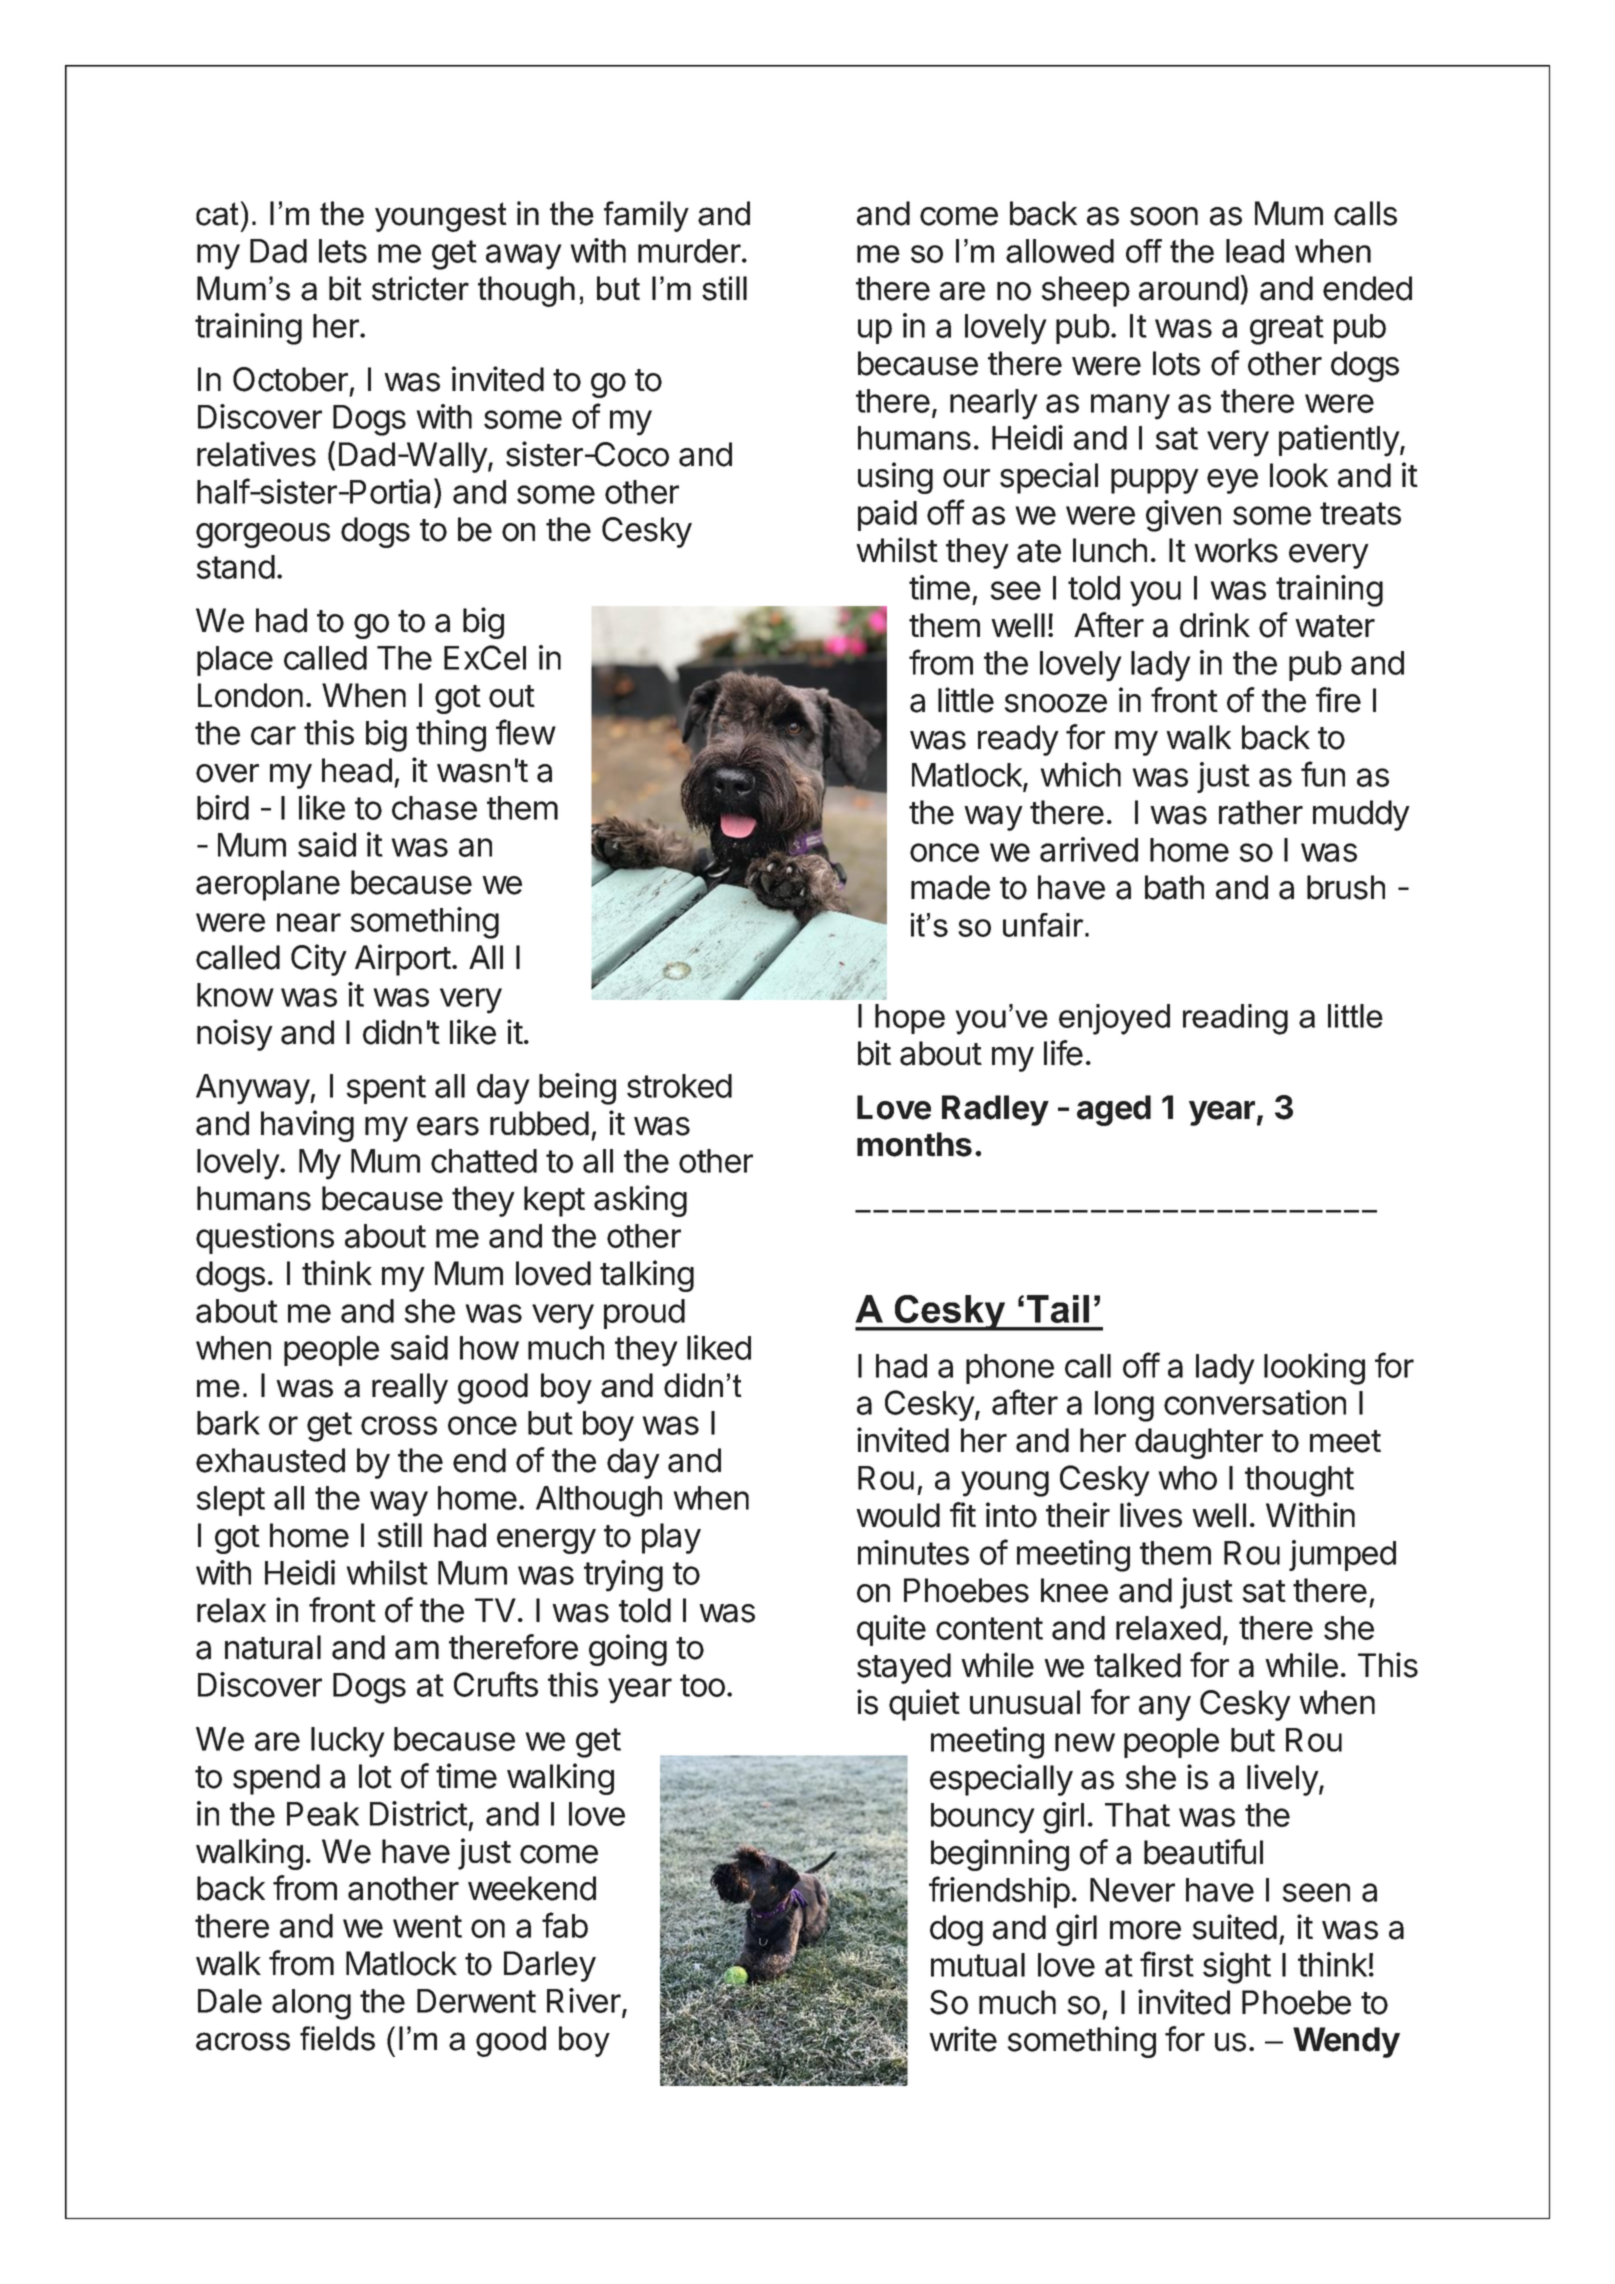 The image size is (1615, 2284). Describe the element at coordinates (343, 251) in the image. I see `lets` at that location.
